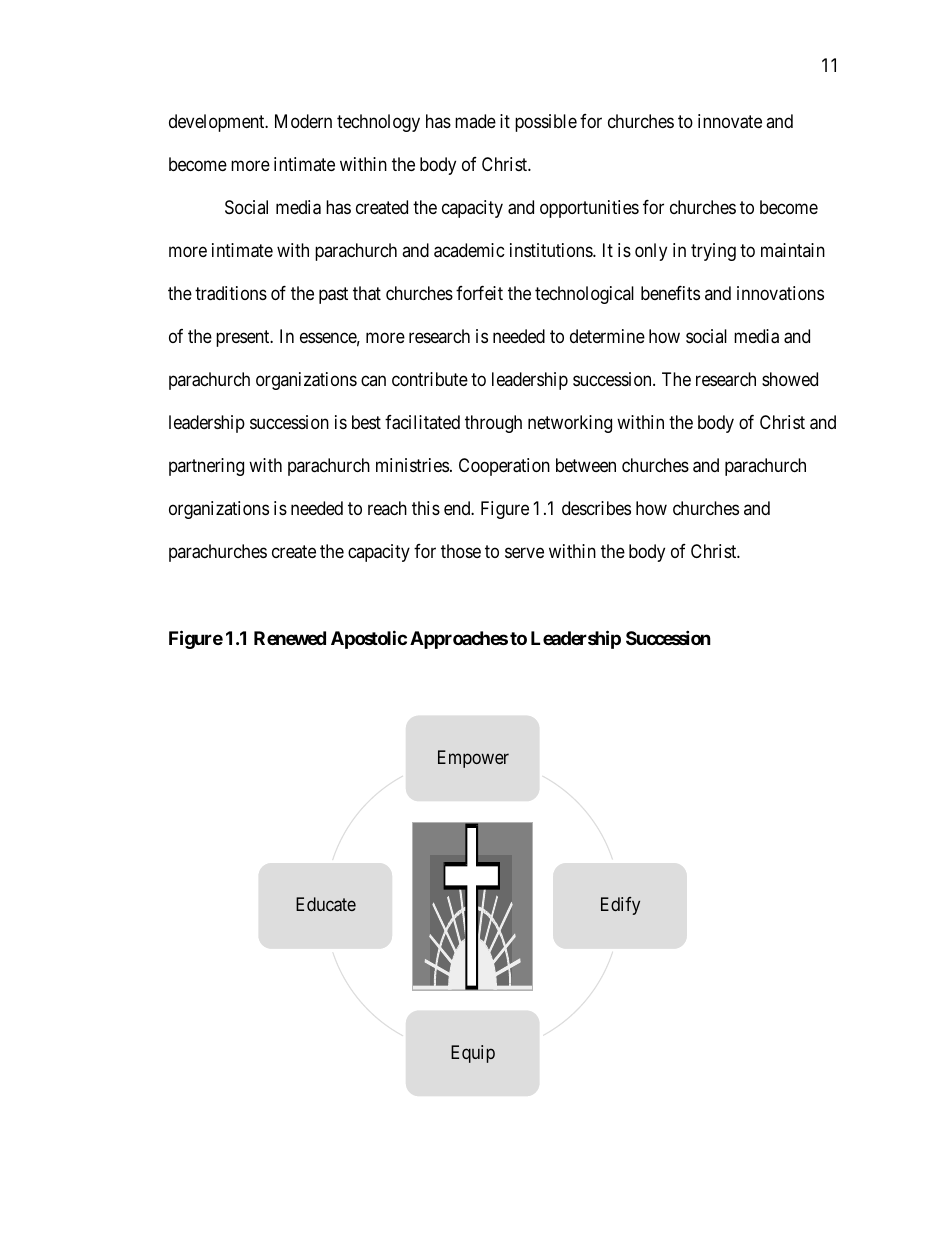 The image size is (952, 1233). I want to click on forfeit, so click(479, 293).
